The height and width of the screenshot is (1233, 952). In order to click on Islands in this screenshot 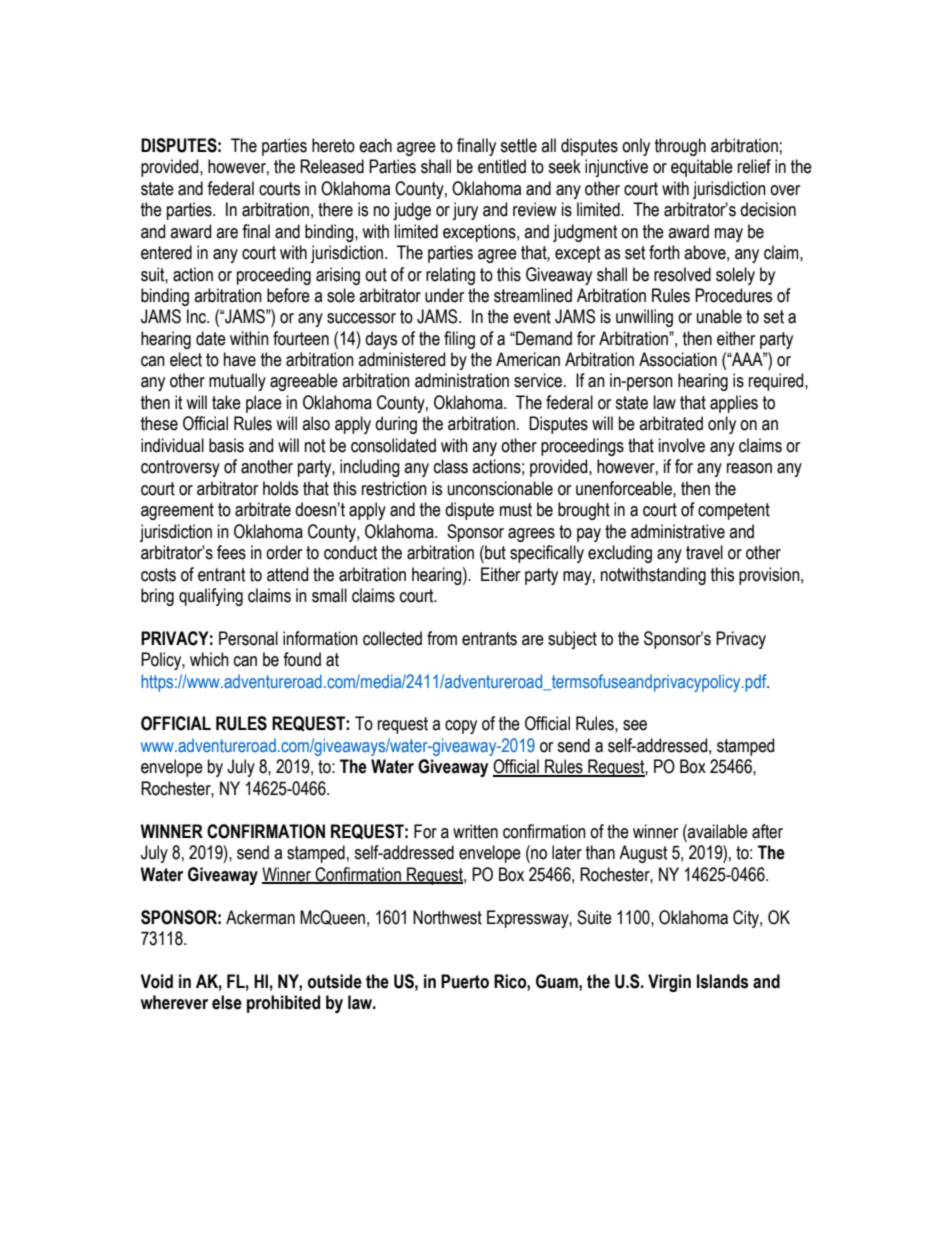, I will do `click(723, 981)`.
